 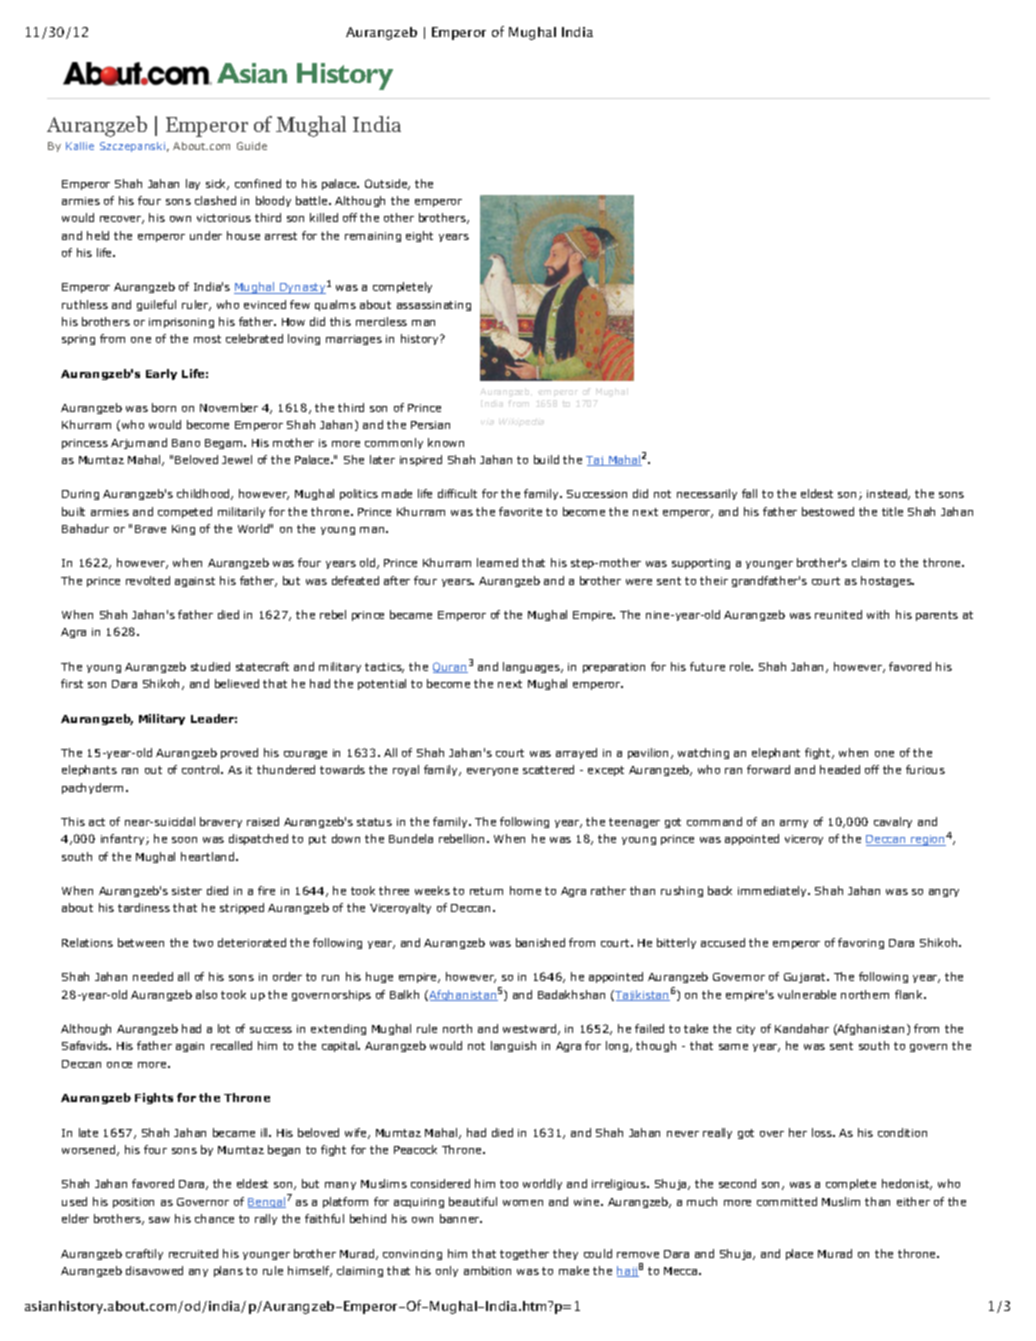 What do you see at coordinates (419, 236) in the image?
I see `eight` at bounding box center [419, 236].
